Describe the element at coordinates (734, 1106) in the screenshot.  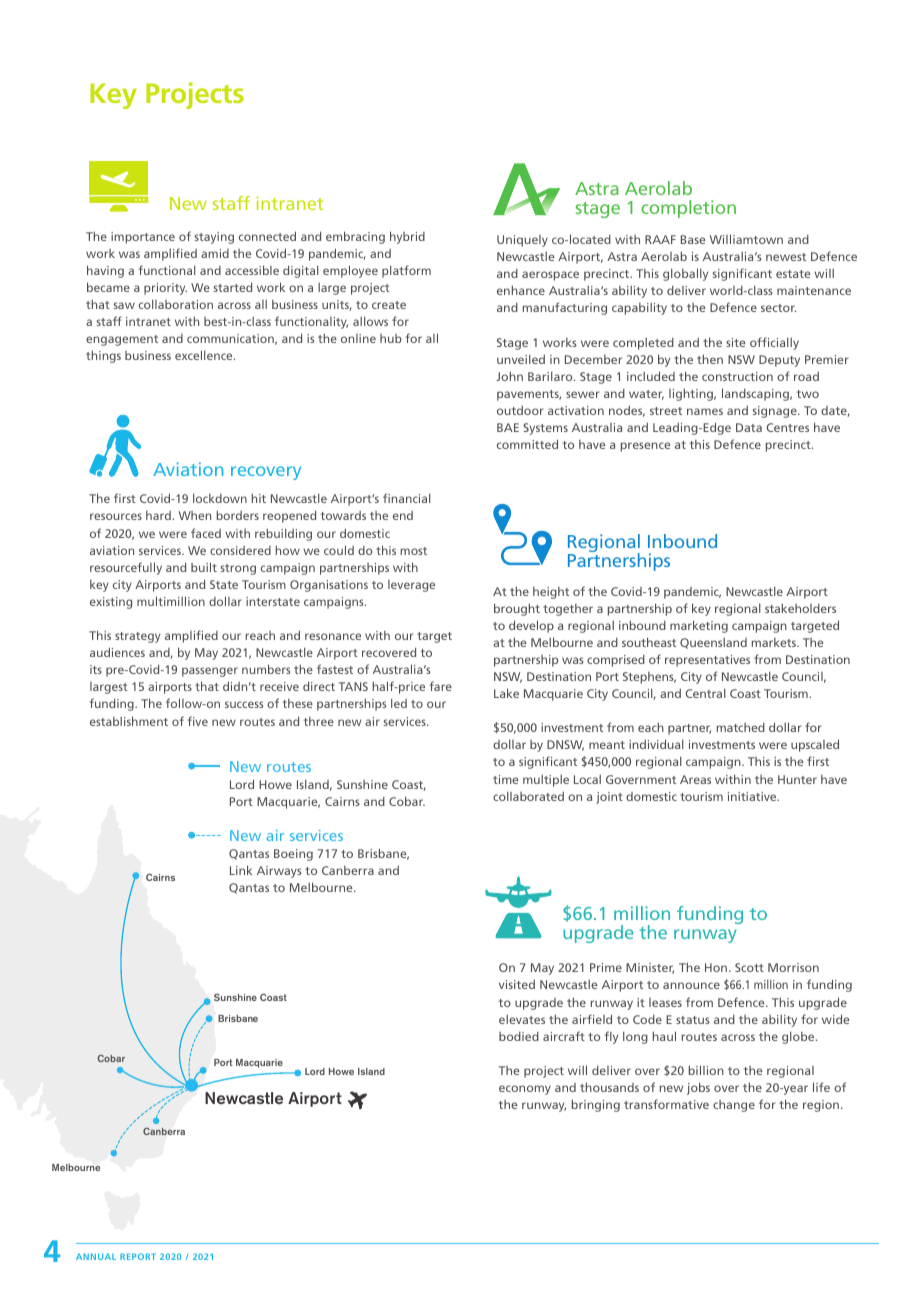
I see `change` at that location.
